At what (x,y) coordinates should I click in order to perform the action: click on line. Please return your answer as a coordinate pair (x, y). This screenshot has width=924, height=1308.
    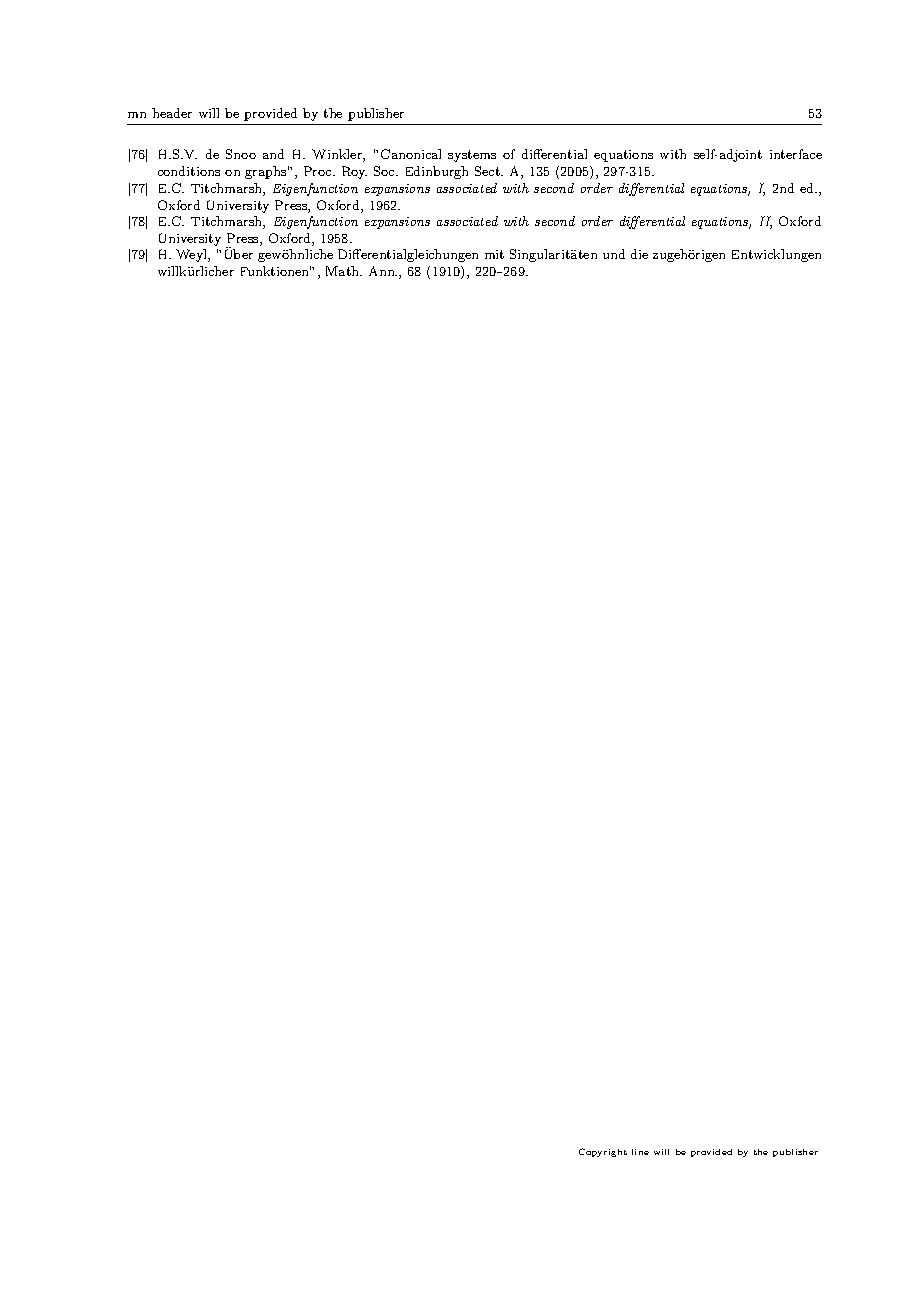
    Looking at the image, I should click on (640, 1152).
